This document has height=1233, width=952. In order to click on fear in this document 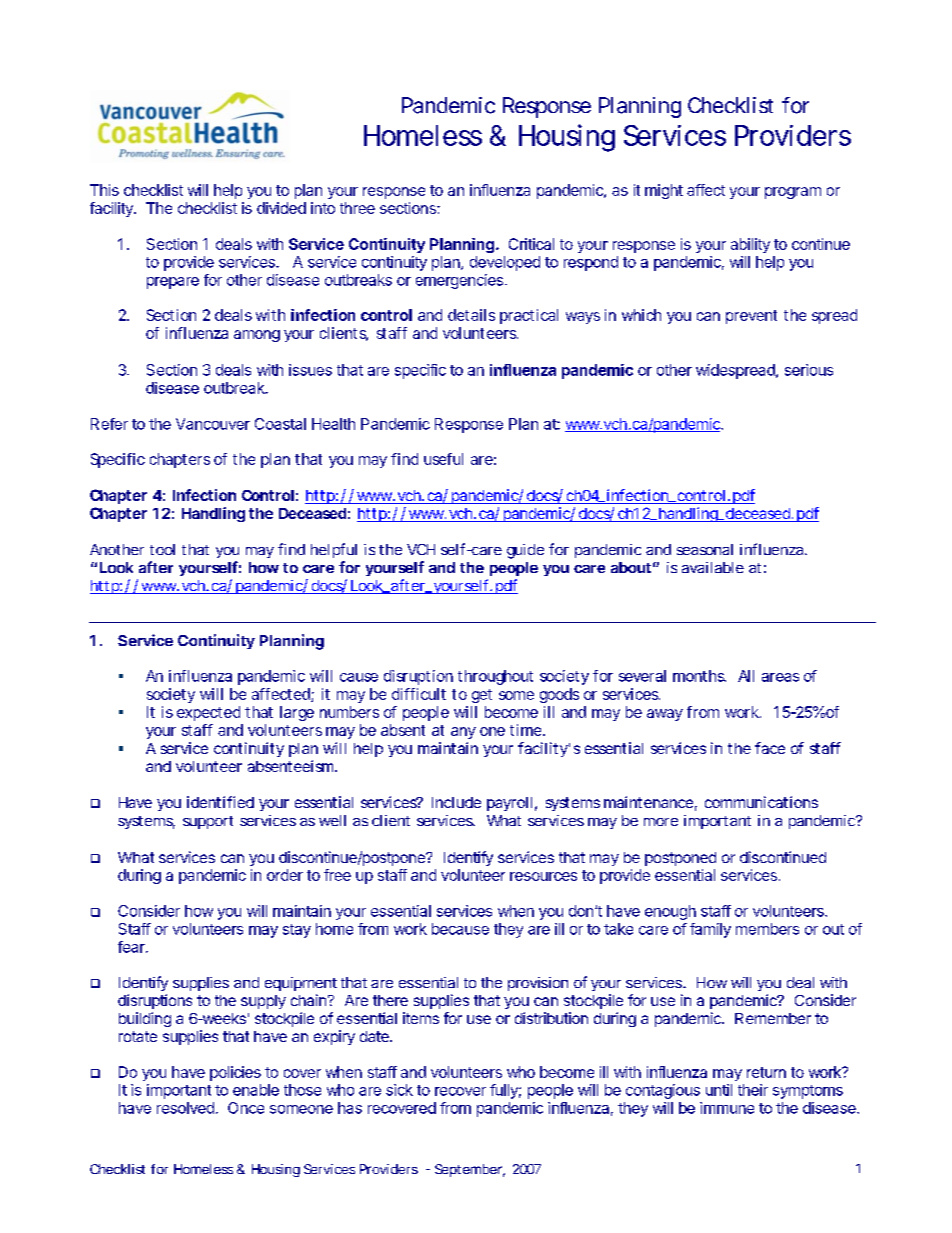, I will do `click(132, 947)`.
